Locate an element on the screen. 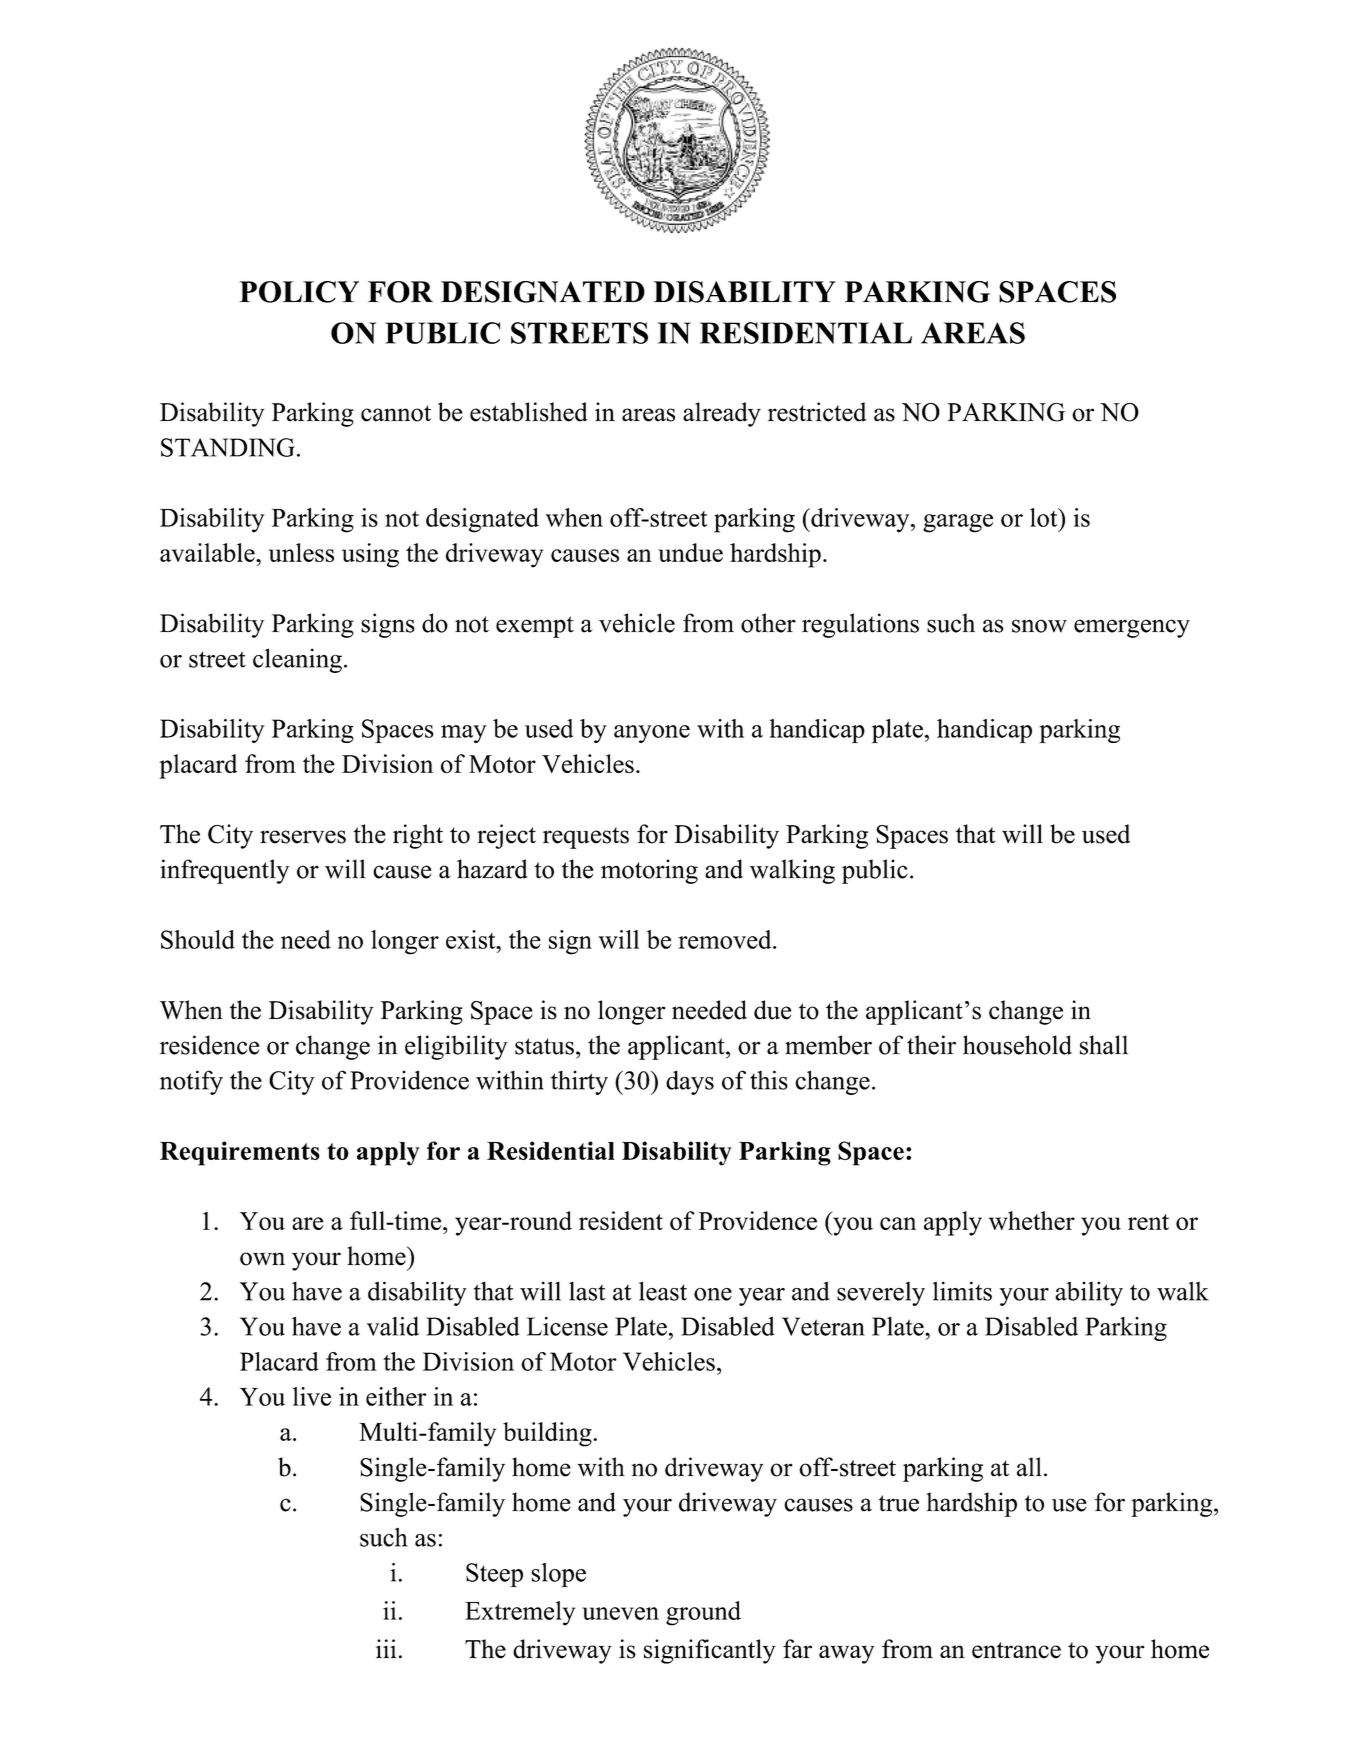  uneven is located at coordinates (620, 1613).
